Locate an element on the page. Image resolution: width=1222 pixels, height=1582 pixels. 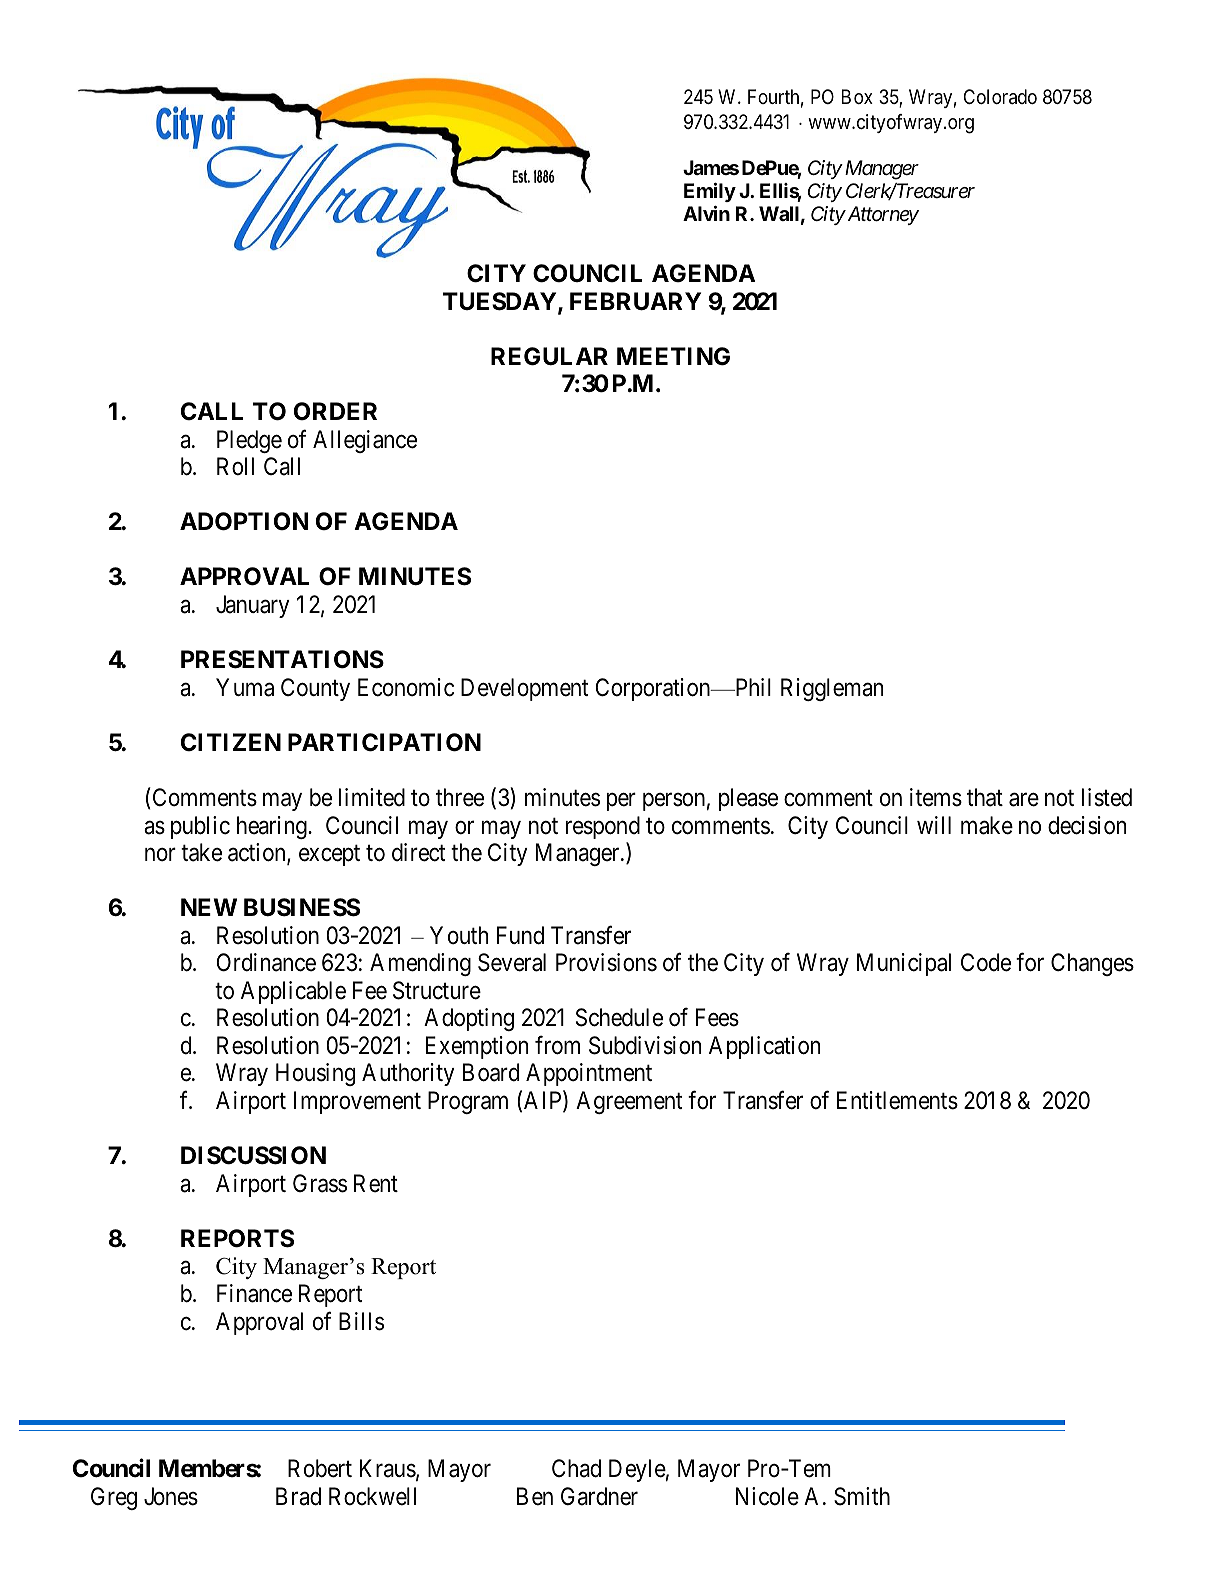
Development is located at coordinates (524, 689).
